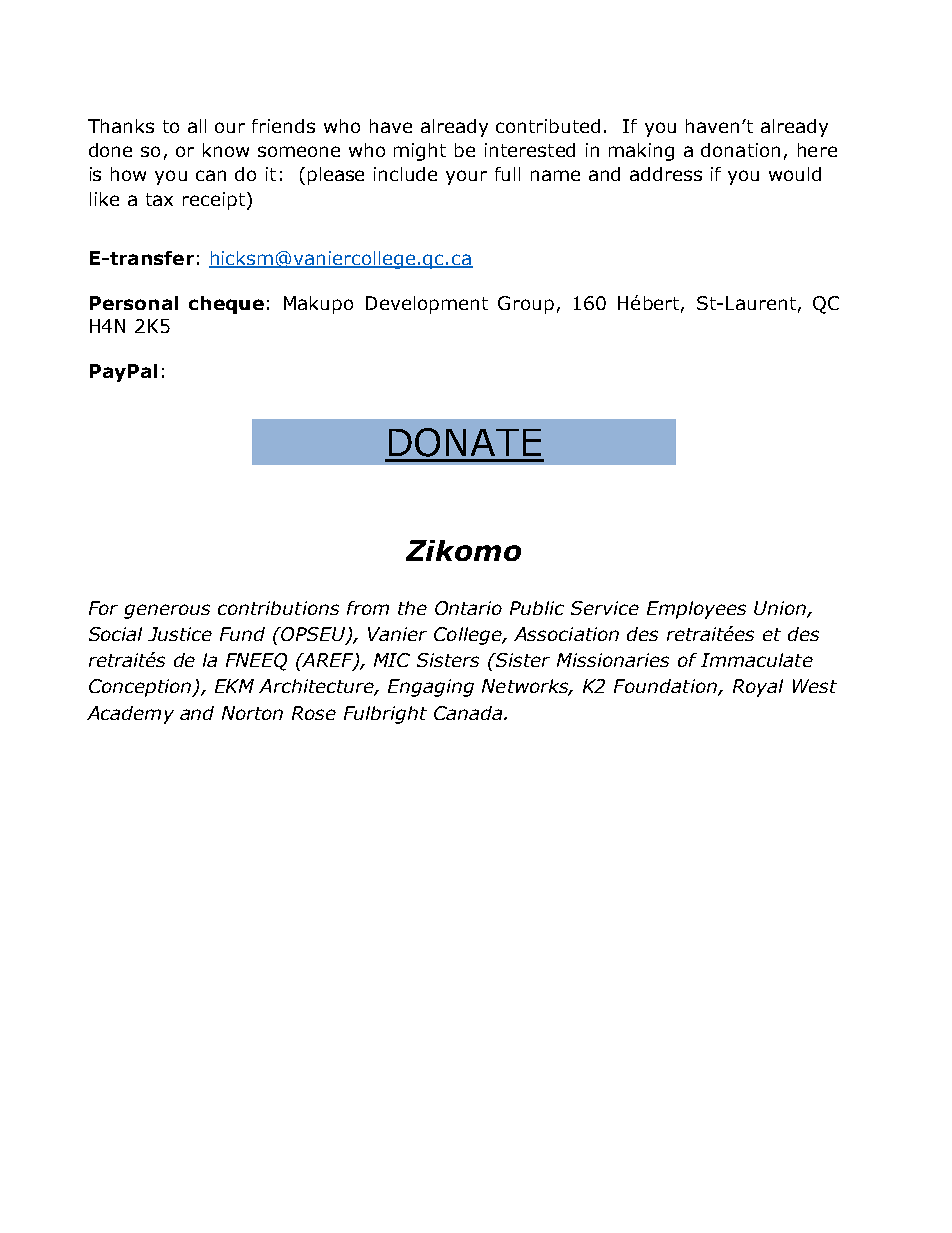 The height and width of the screenshot is (1233, 952). I want to click on Royal, so click(758, 688).
